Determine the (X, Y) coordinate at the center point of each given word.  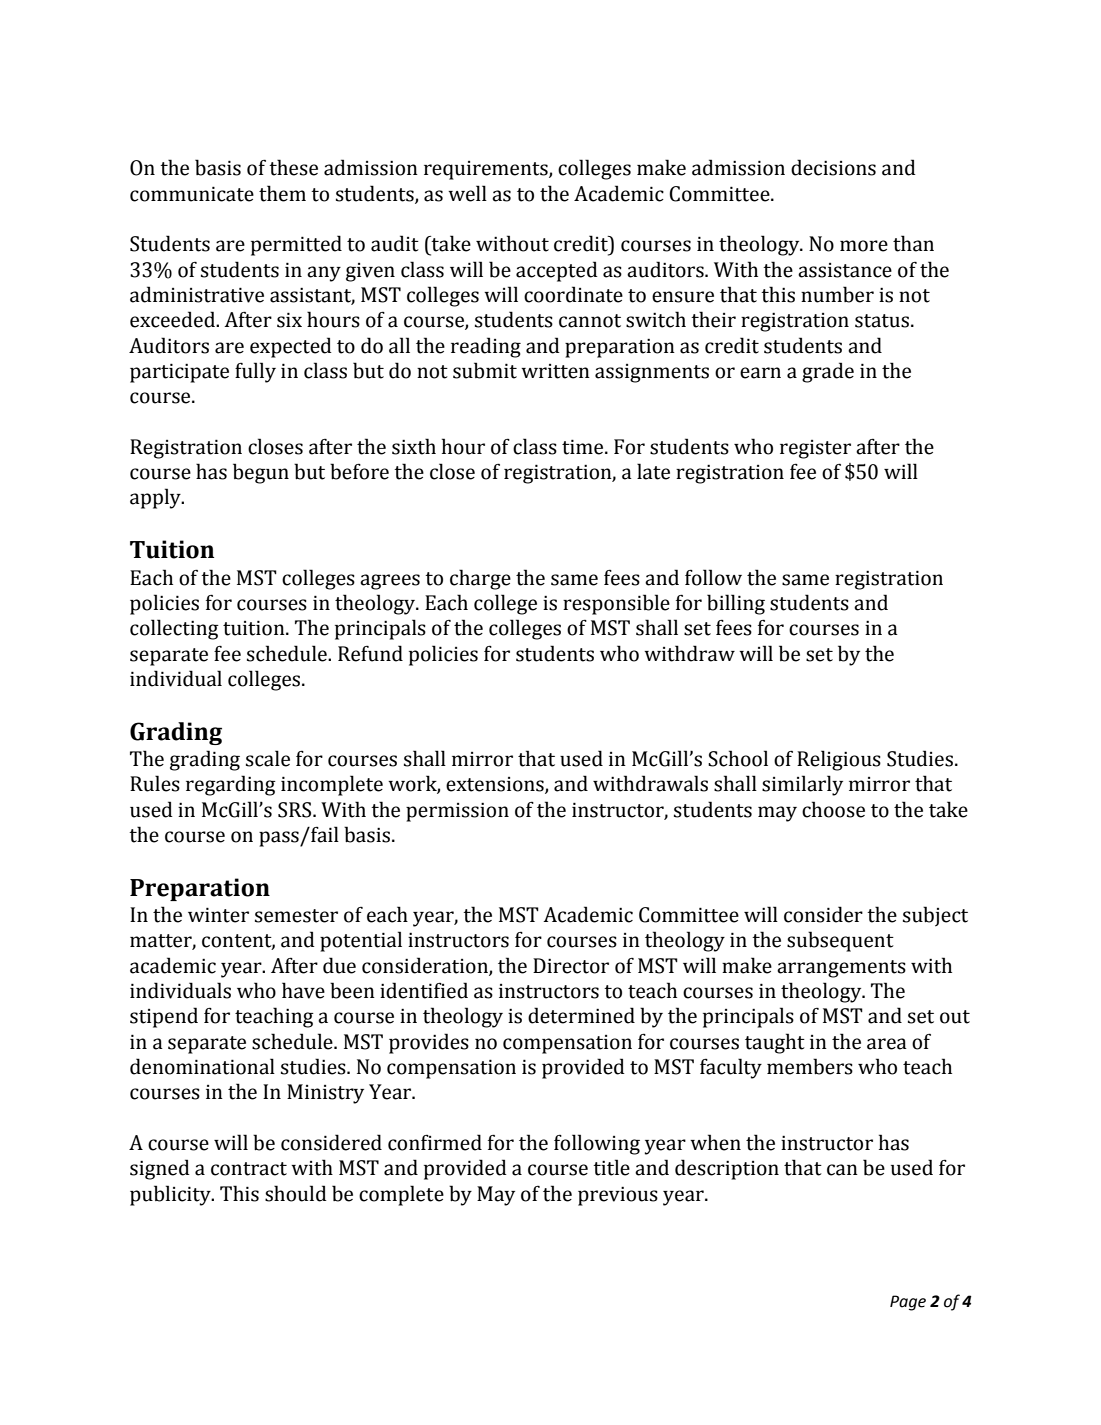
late (653, 471)
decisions (833, 167)
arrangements (841, 969)
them (282, 193)
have (303, 990)
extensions (496, 785)
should (296, 1193)
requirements (487, 170)
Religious (839, 760)
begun (261, 473)
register (815, 449)
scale (268, 758)
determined (581, 1015)
